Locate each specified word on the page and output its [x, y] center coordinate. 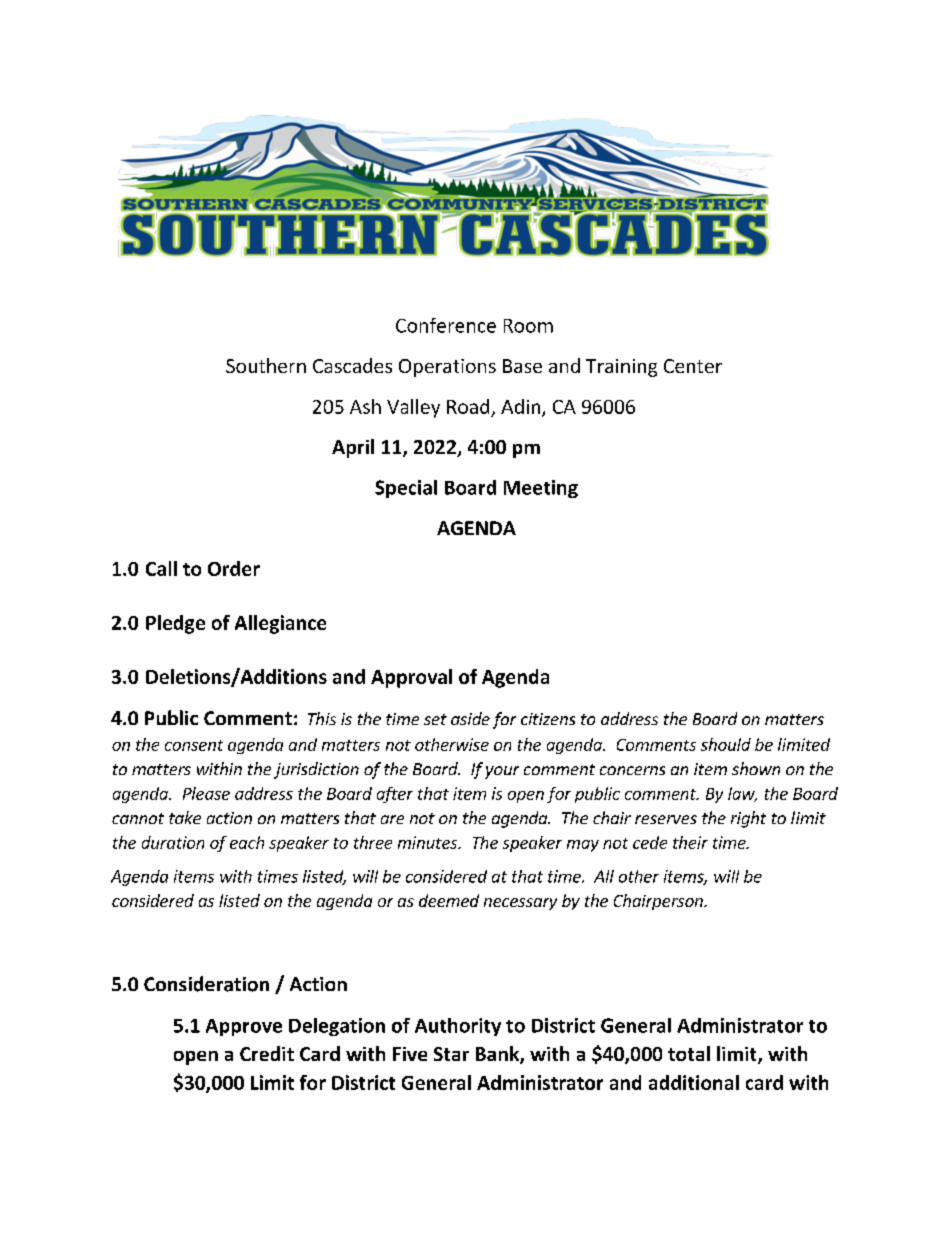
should [726, 744]
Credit [267, 1053]
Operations [447, 368]
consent [194, 745]
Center [693, 366]
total [689, 1053]
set [435, 719]
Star [451, 1054]
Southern [266, 365]
